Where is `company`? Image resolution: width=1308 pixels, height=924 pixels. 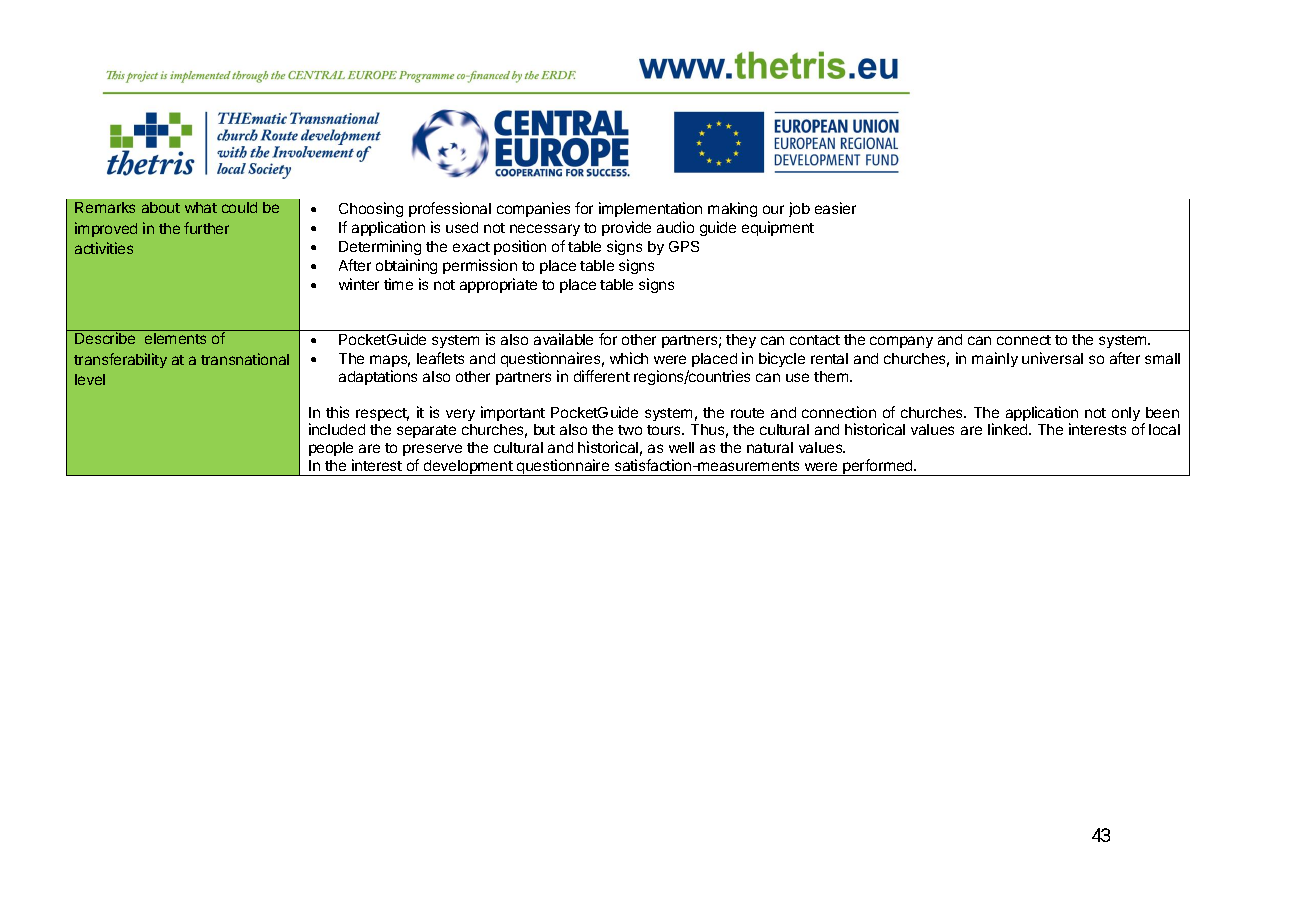 company is located at coordinates (901, 342).
